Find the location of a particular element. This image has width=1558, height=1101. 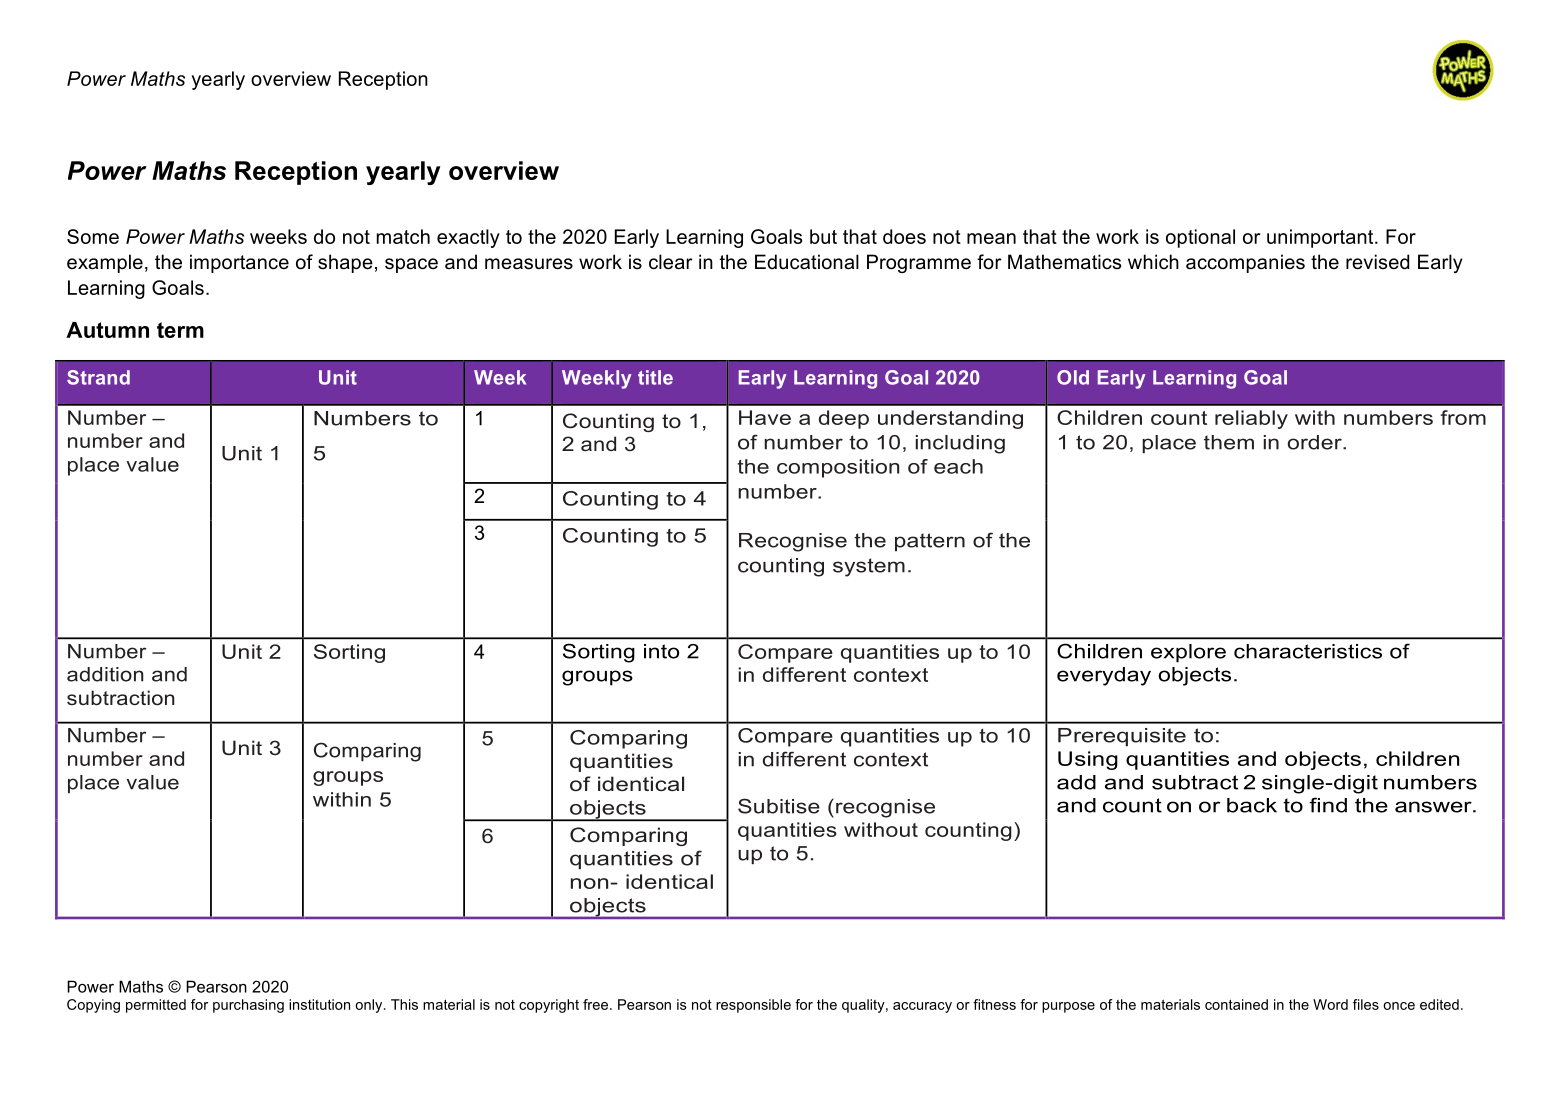

Using is located at coordinates (1088, 760).
